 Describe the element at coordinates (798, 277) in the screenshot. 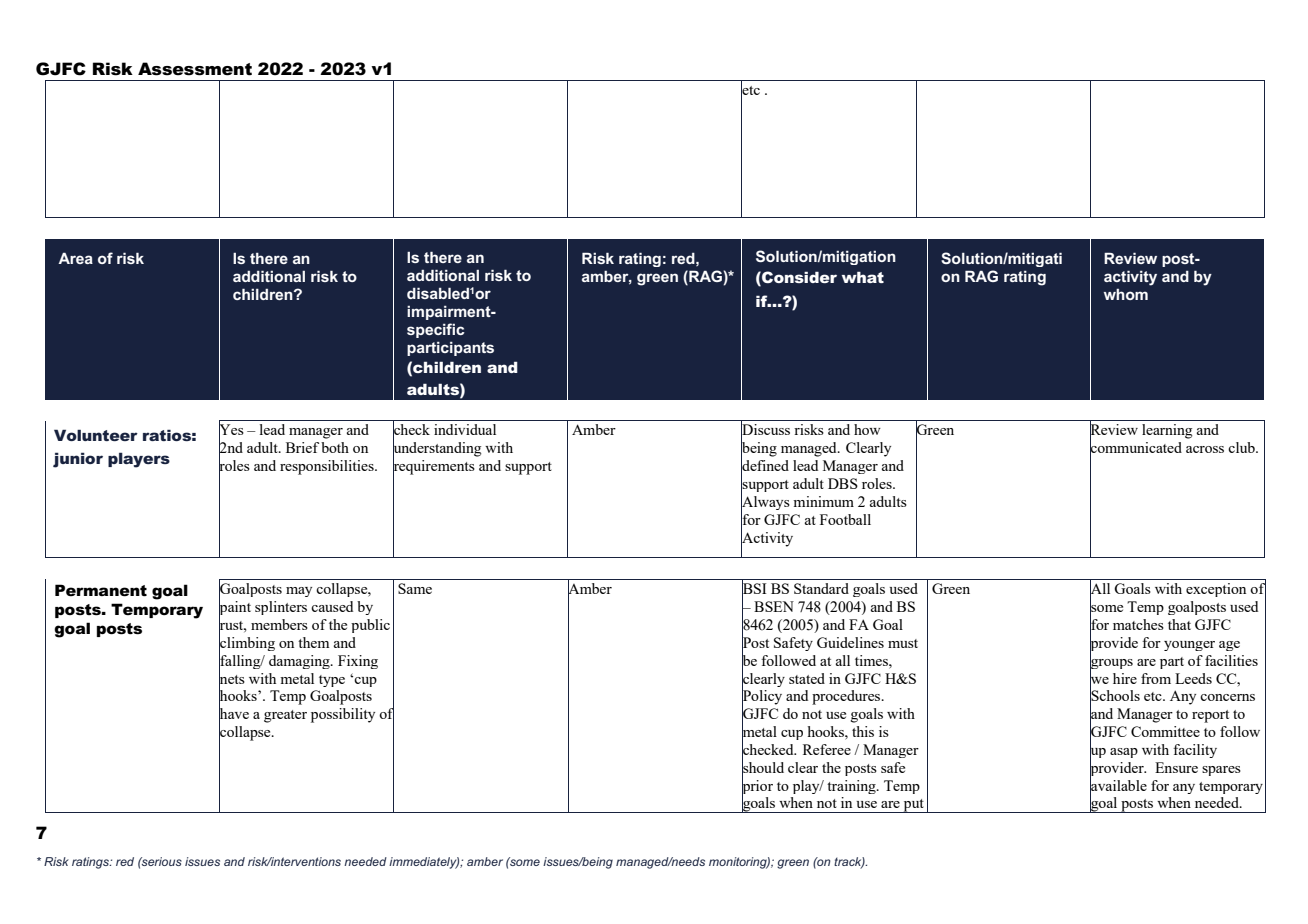

I see `Consider` at that location.
